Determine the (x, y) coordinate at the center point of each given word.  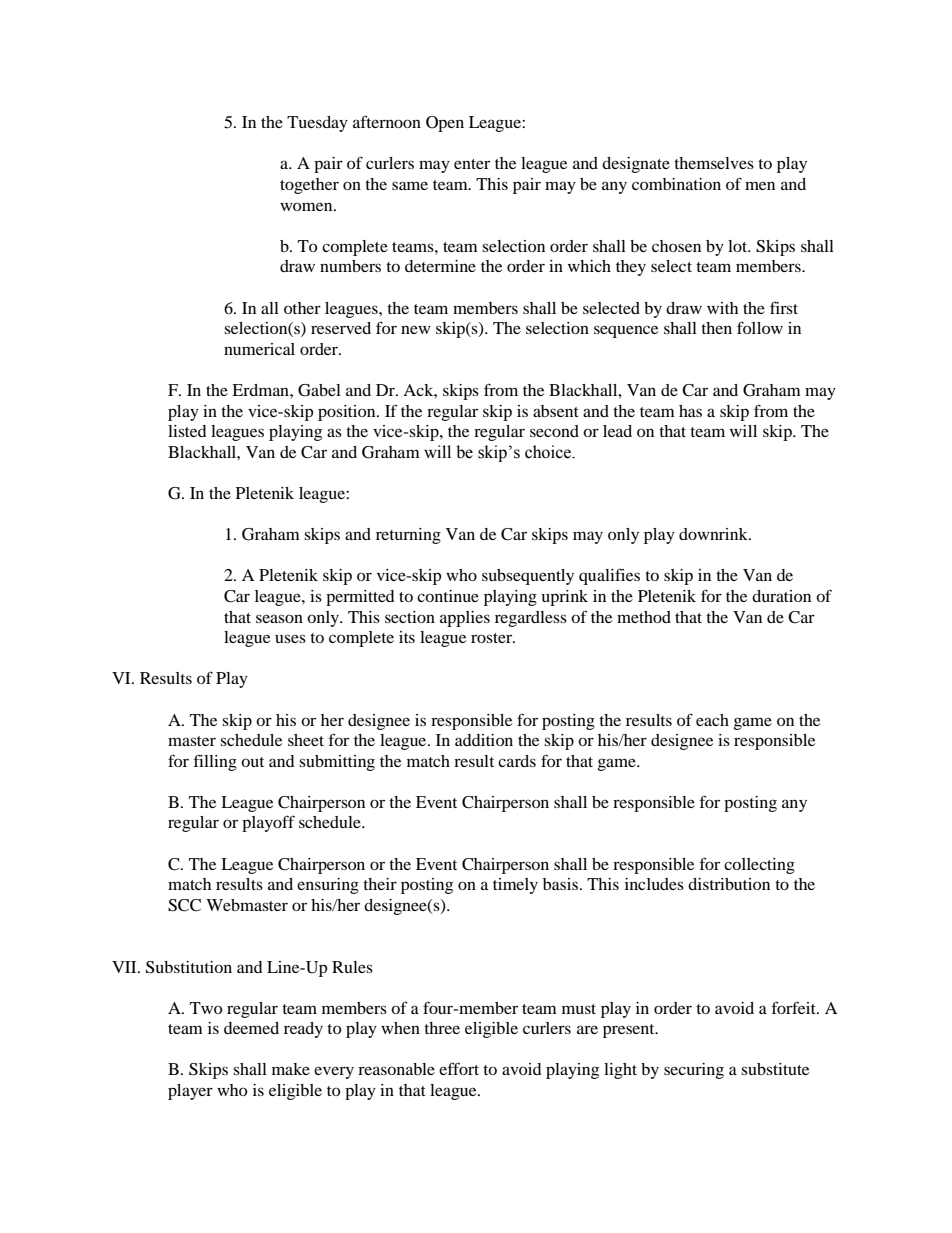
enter (472, 164)
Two (206, 1008)
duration (781, 596)
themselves (714, 163)
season (279, 618)
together (309, 186)
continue (448, 596)
